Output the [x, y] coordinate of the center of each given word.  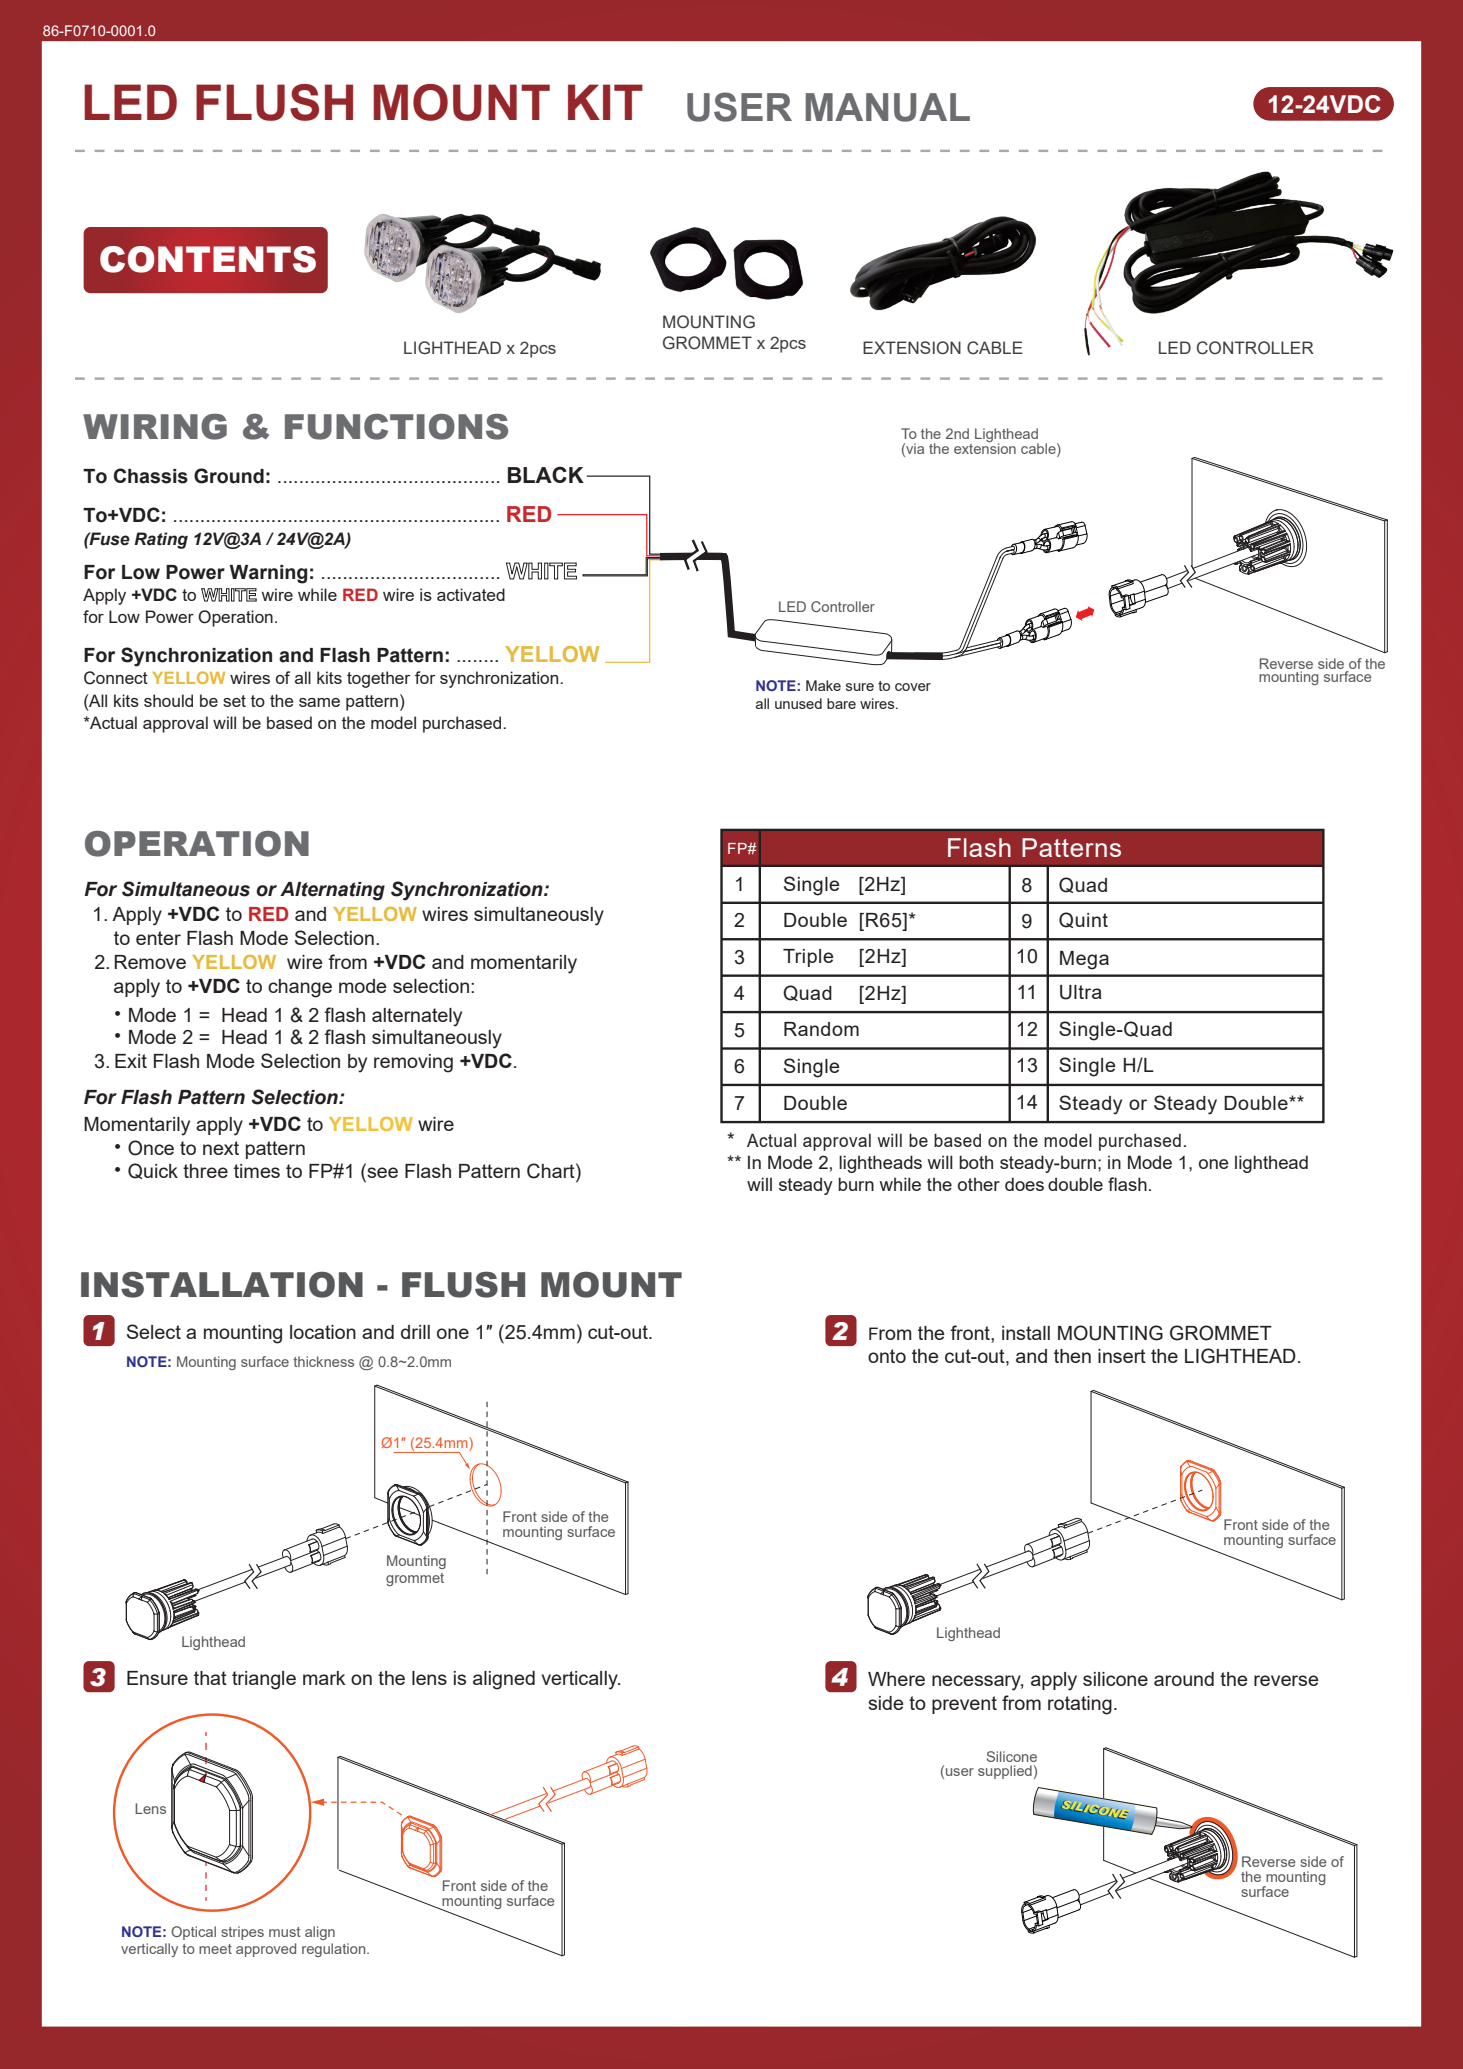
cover [913, 687]
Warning [268, 574]
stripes [242, 1933]
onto [887, 1356]
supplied [1005, 1772]
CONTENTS [208, 259]
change [300, 988]
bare [841, 703]
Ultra [1081, 992]
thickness [323, 1361]
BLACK [546, 474]
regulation [335, 1950]
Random [821, 1029]
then [1072, 1356]
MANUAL [887, 107]
